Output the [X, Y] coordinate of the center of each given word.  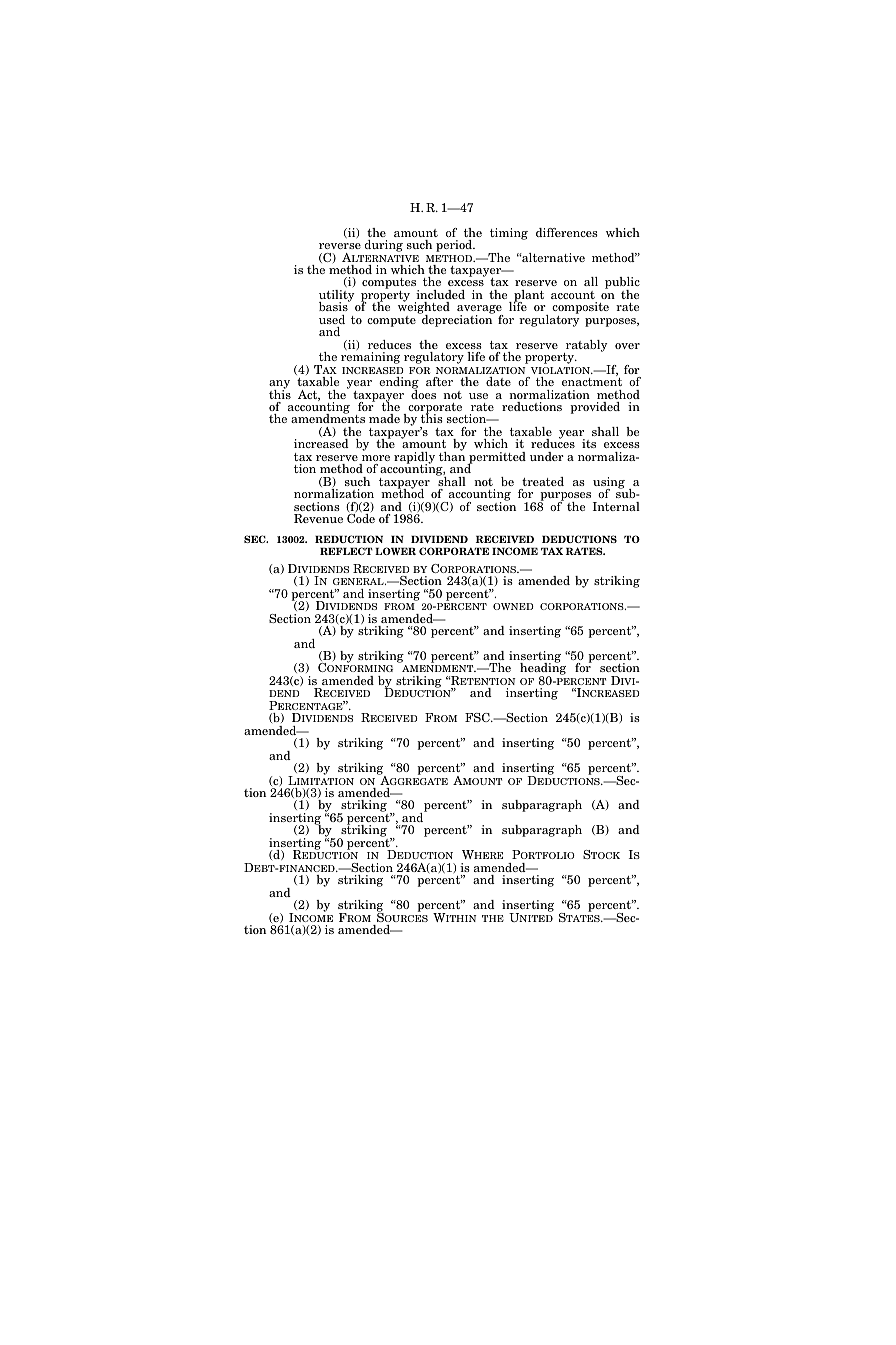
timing [509, 234]
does [423, 393]
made [384, 418]
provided [595, 408]
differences [566, 232]
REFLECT [346, 551]
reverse [340, 246]
